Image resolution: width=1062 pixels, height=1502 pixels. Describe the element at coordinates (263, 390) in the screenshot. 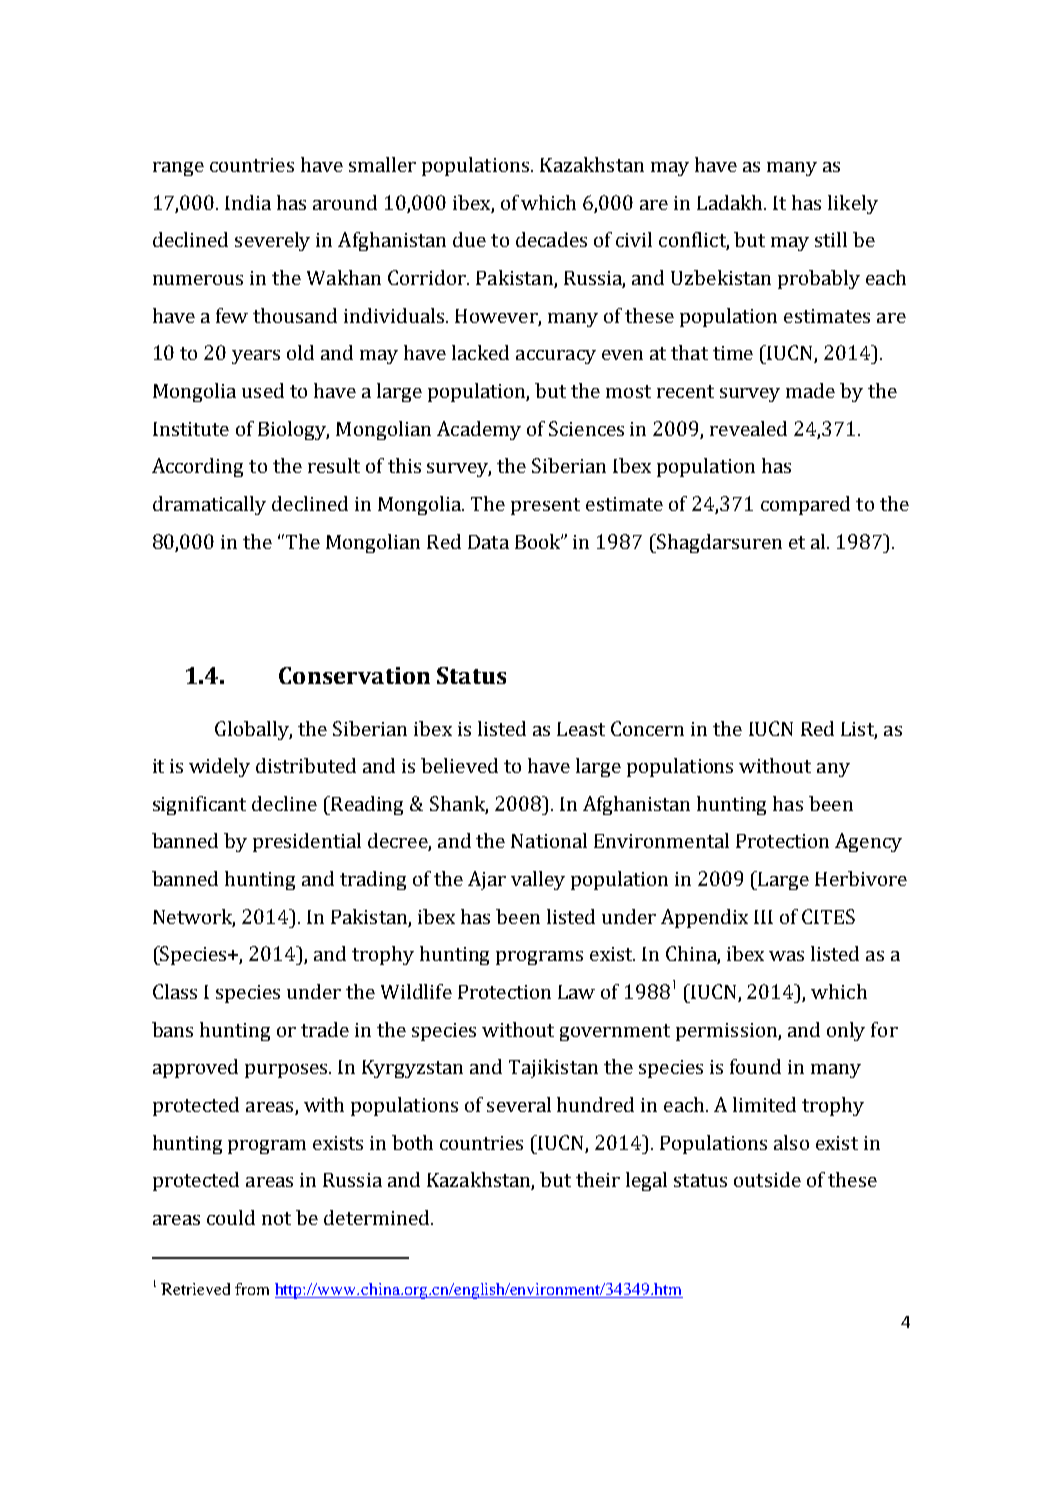

I see `used` at that location.
